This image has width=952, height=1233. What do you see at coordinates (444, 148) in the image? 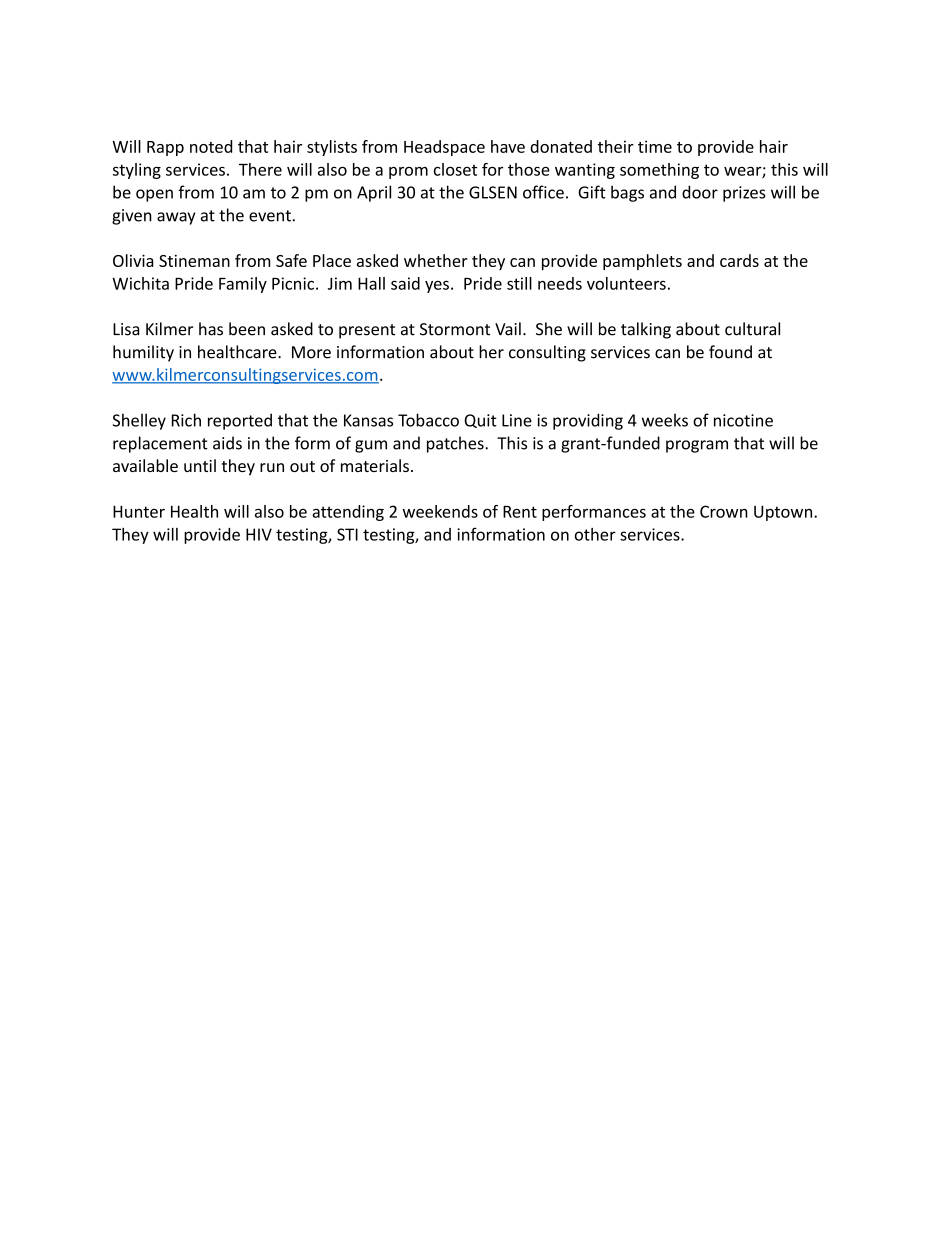
I see `Headspace` at bounding box center [444, 148].
